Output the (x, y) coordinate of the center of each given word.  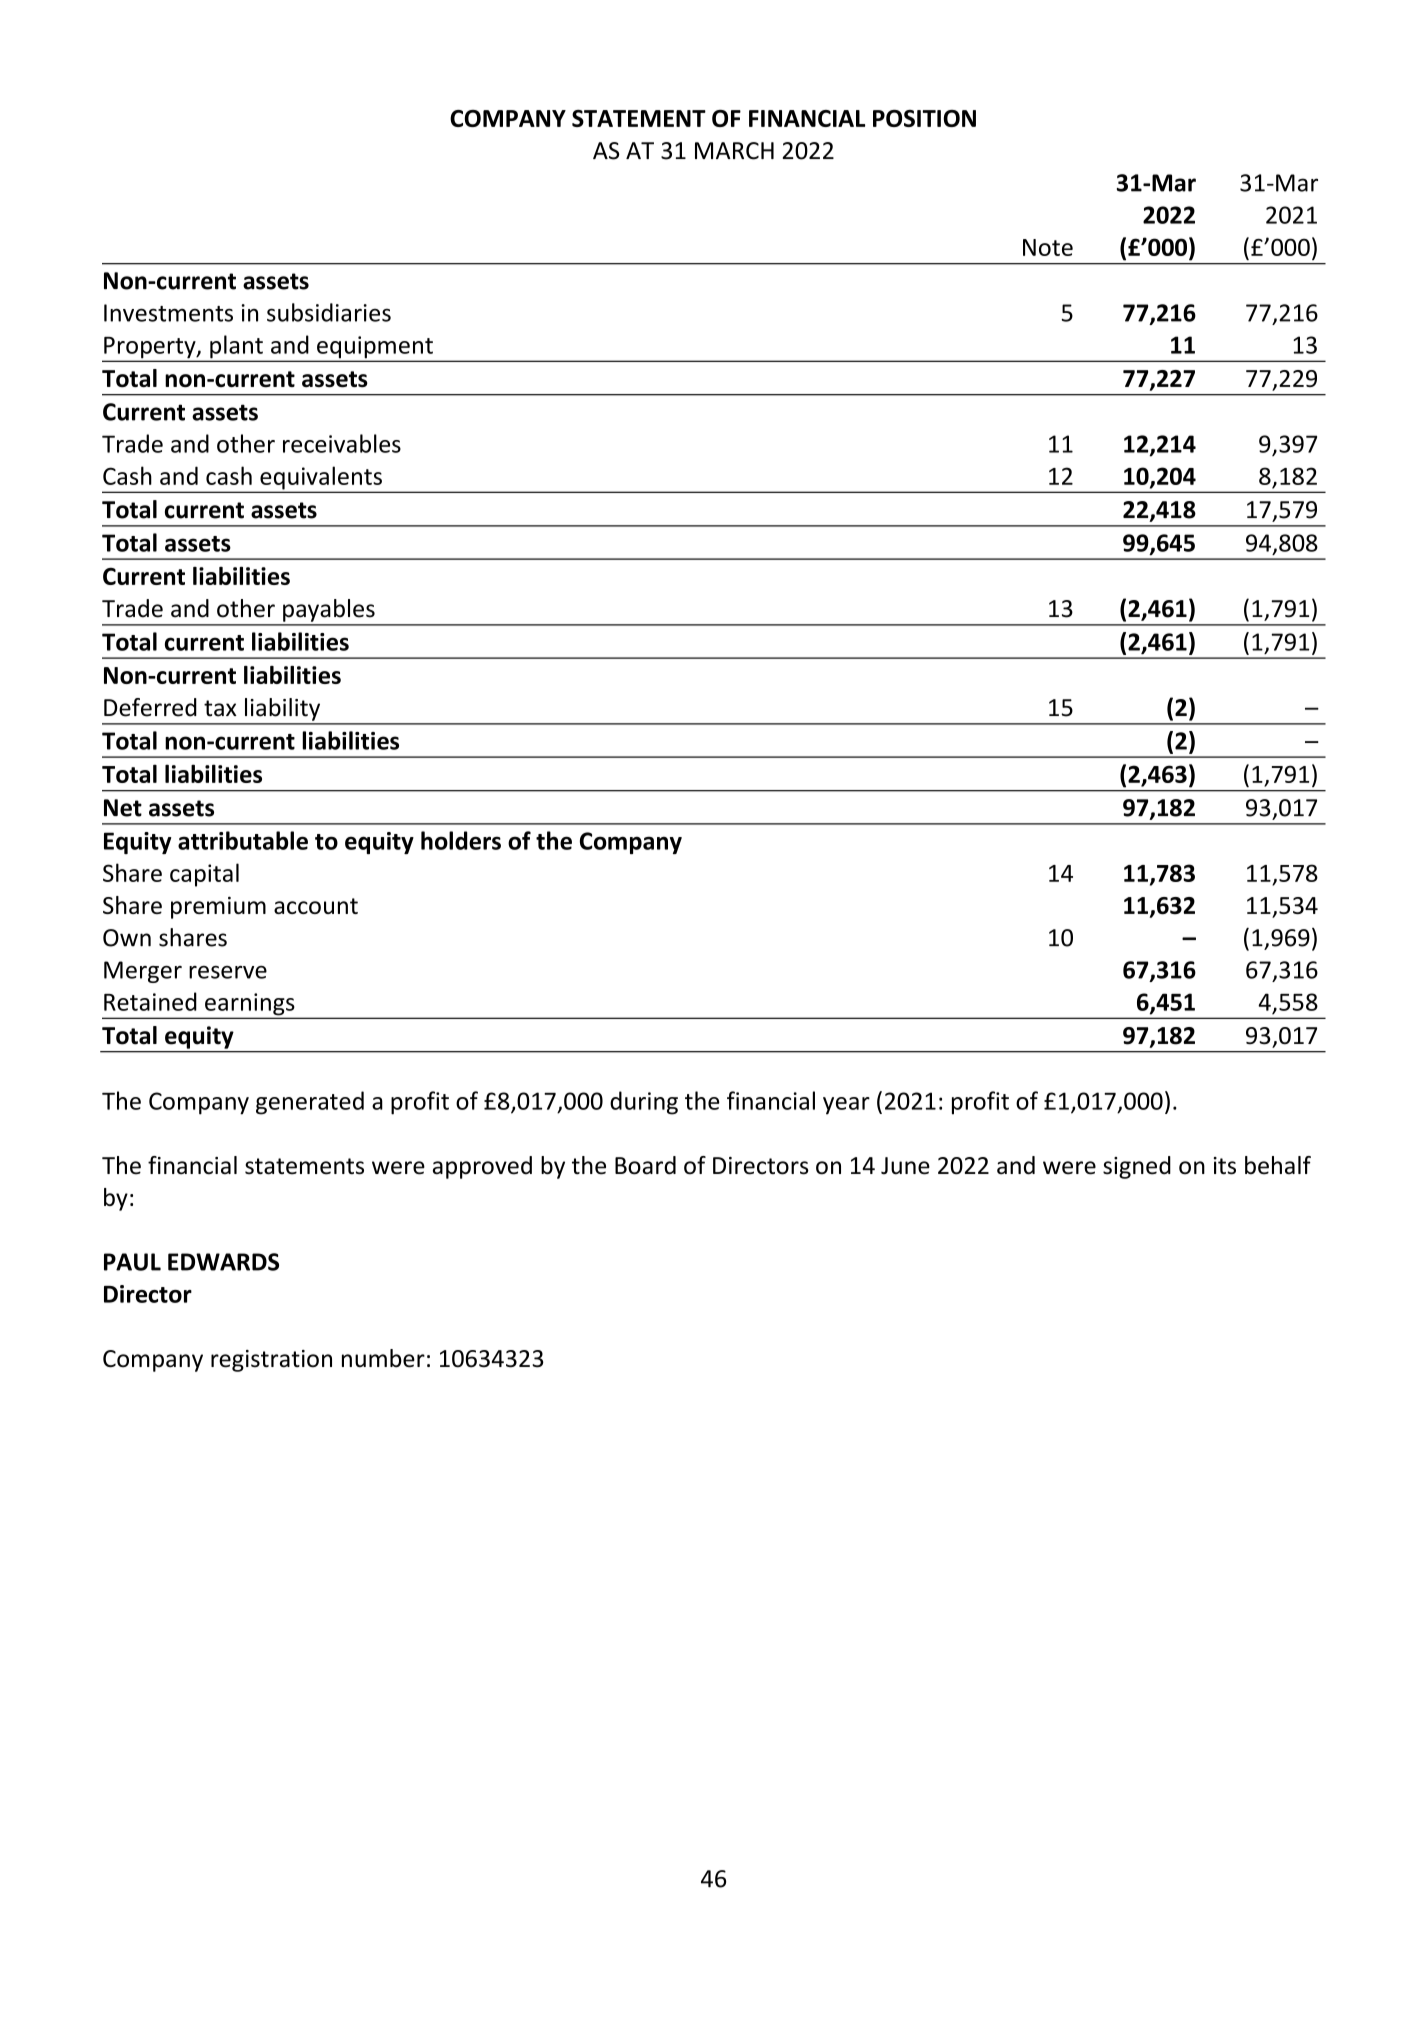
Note (1048, 247)
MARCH (734, 151)
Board (645, 1165)
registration (271, 1361)
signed (1137, 1167)
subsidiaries (329, 312)
